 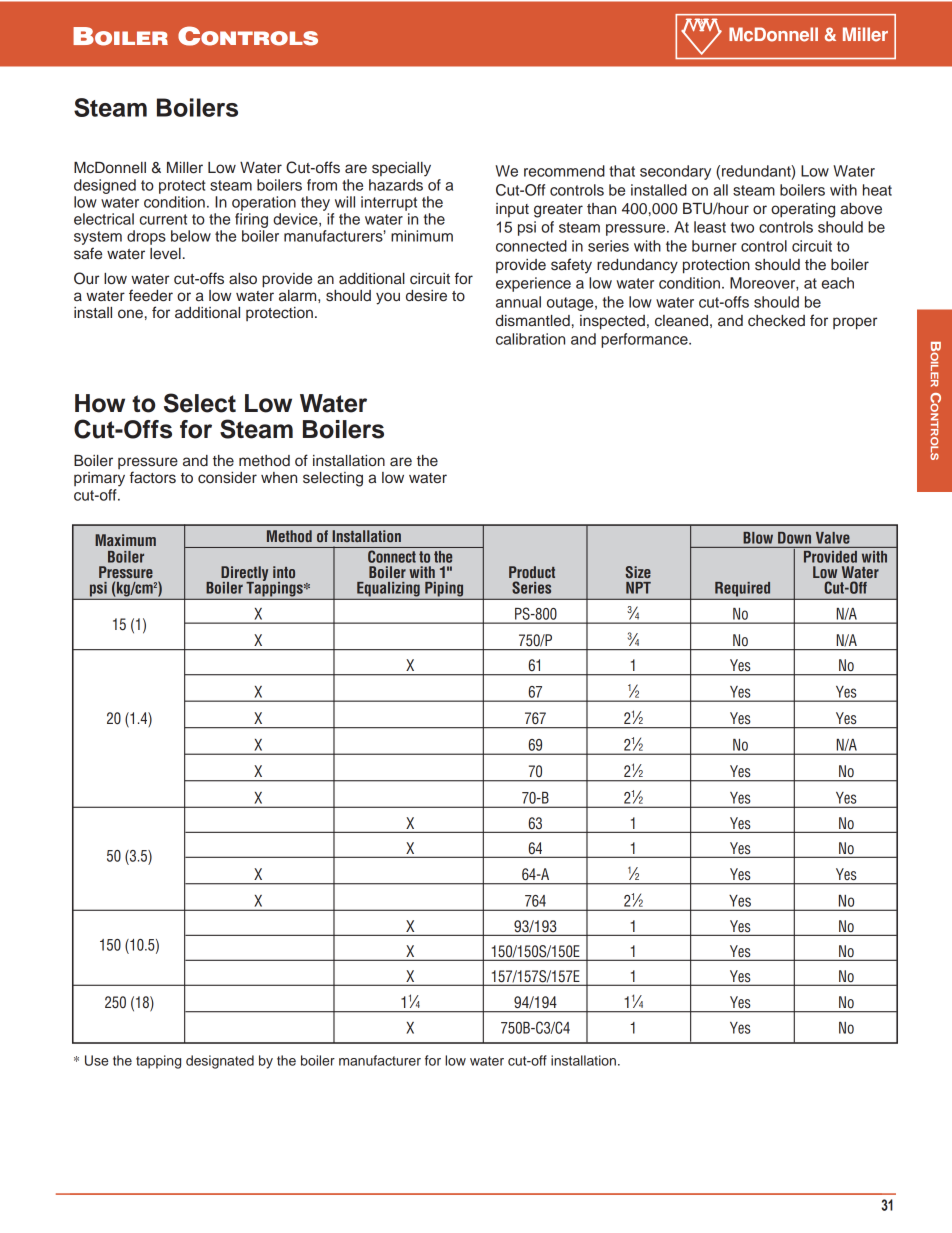 What do you see at coordinates (220, 1062) in the screenshot?
I see `designated` at bounding box center [220, 1062].
